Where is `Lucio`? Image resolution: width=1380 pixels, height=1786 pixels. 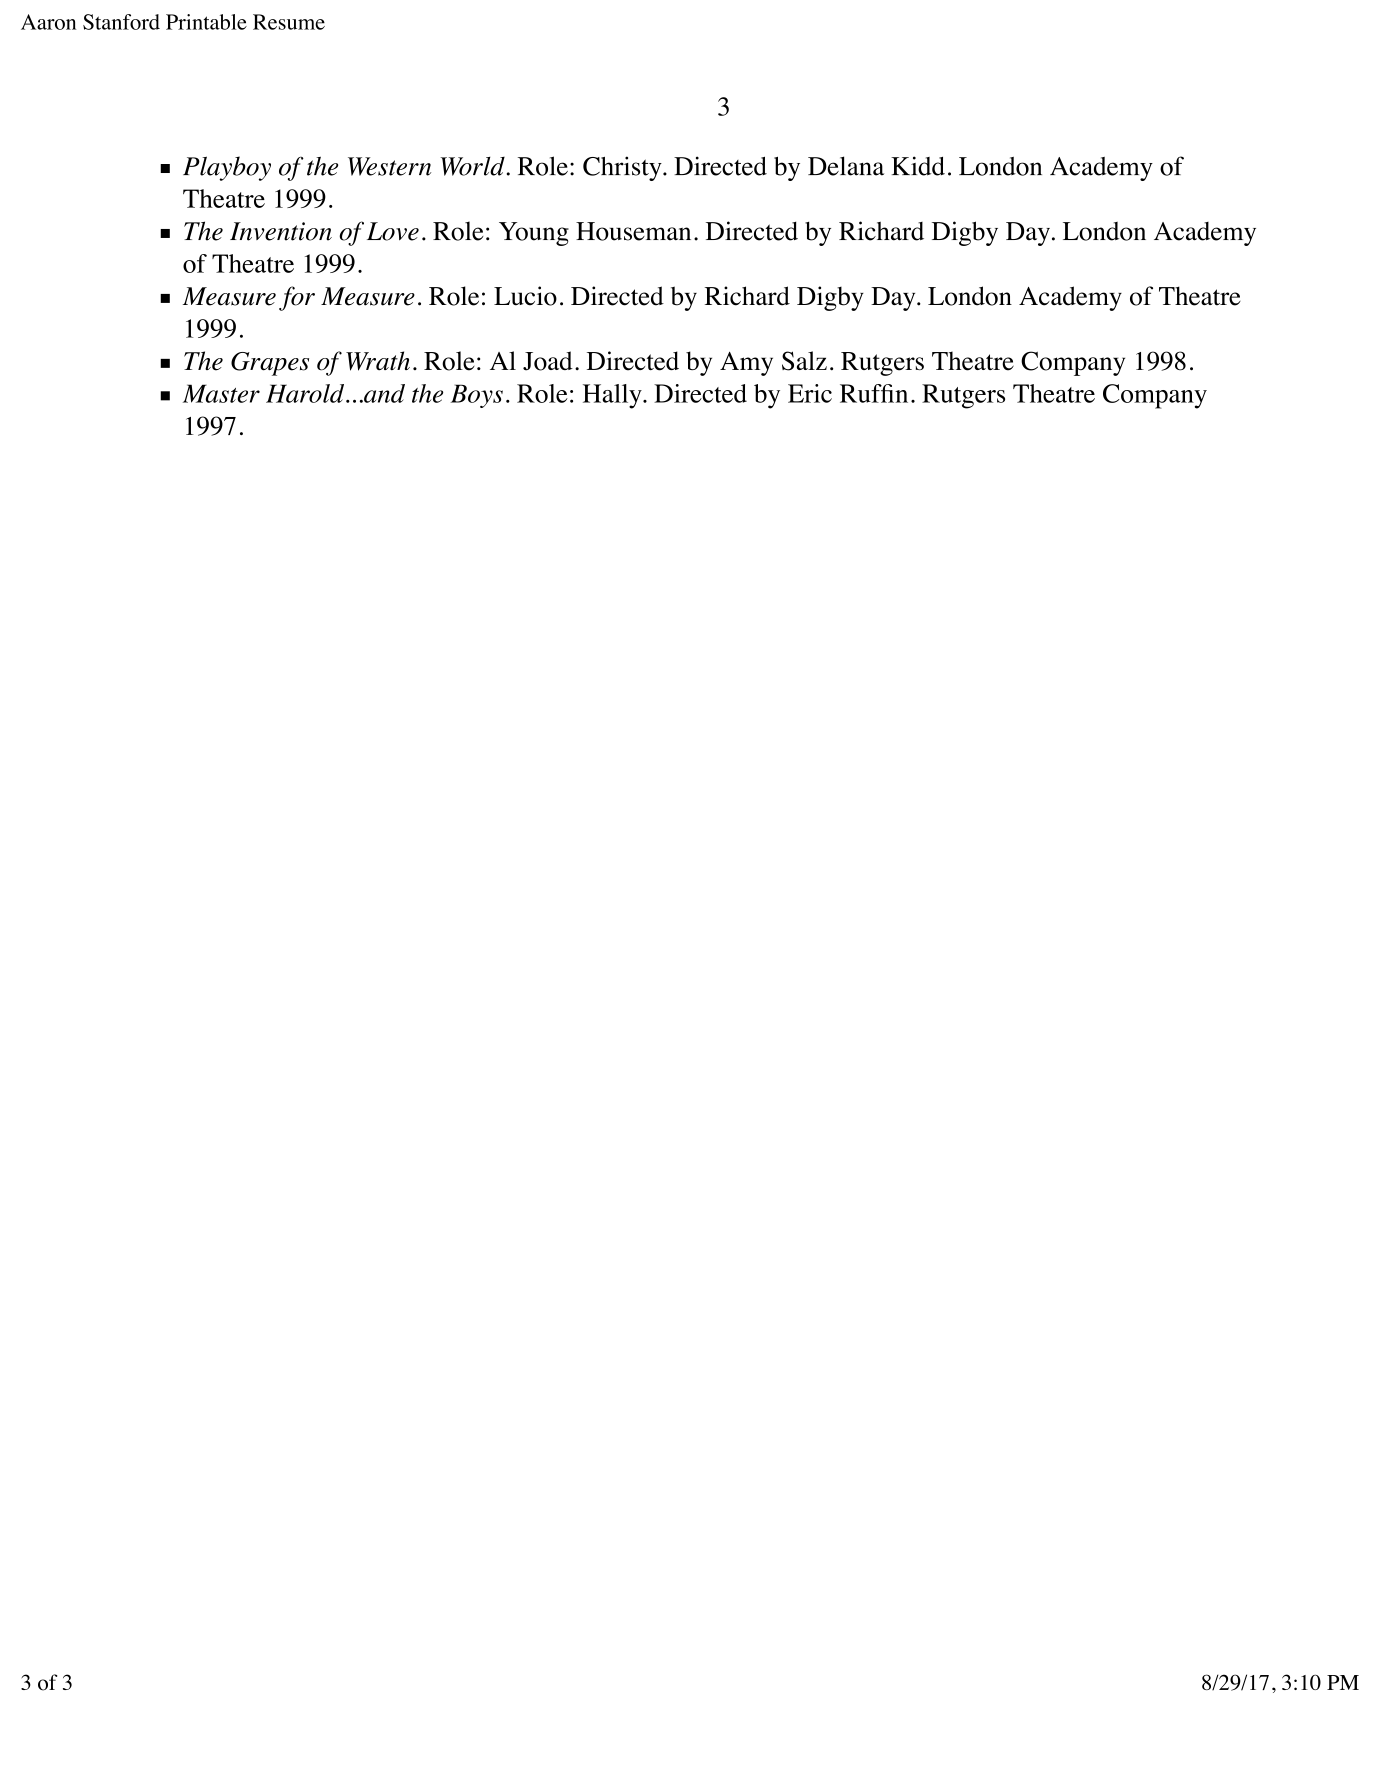
Lucio is located at coordinates (525, 296).
